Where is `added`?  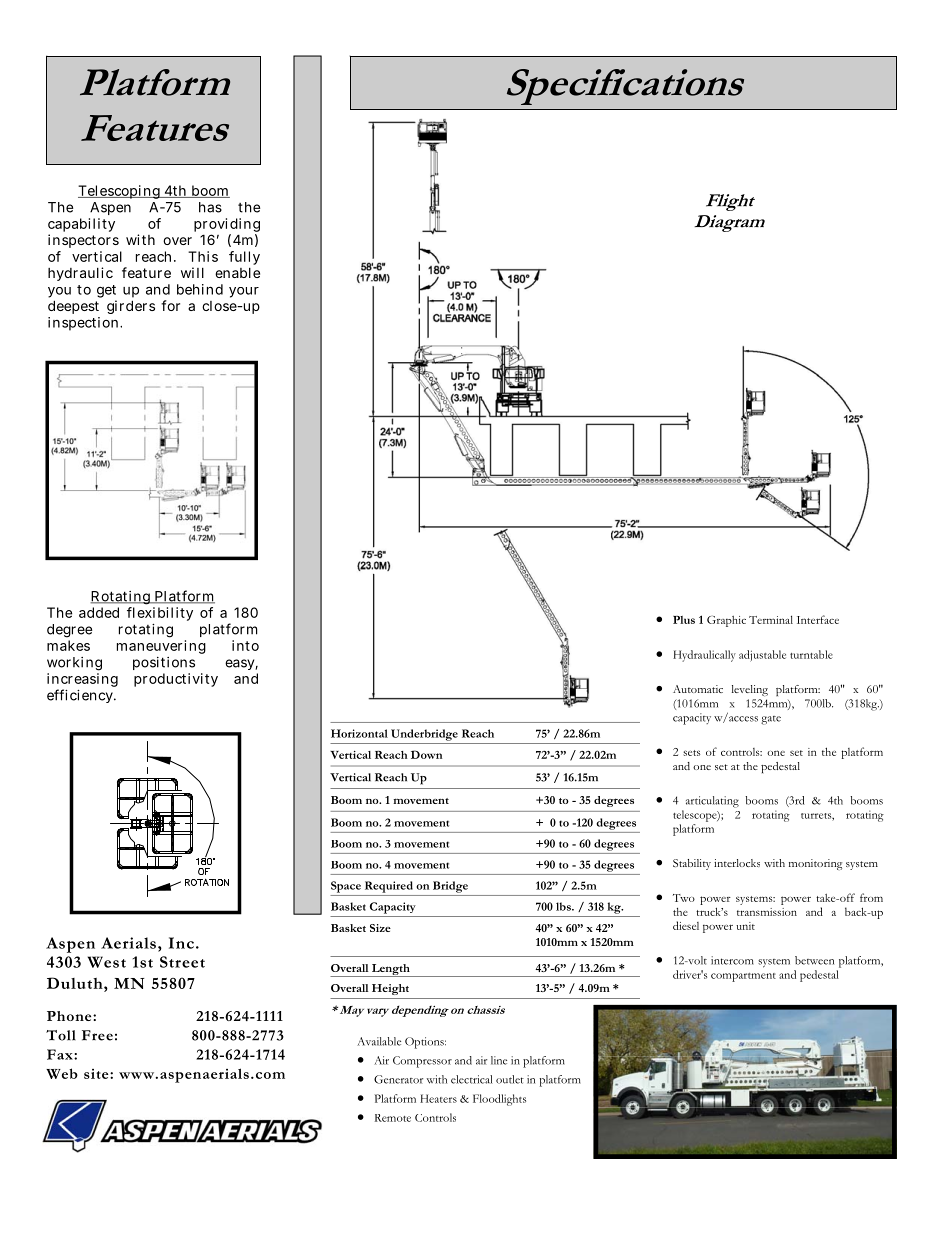
added is located at coordinates (99, 612).
